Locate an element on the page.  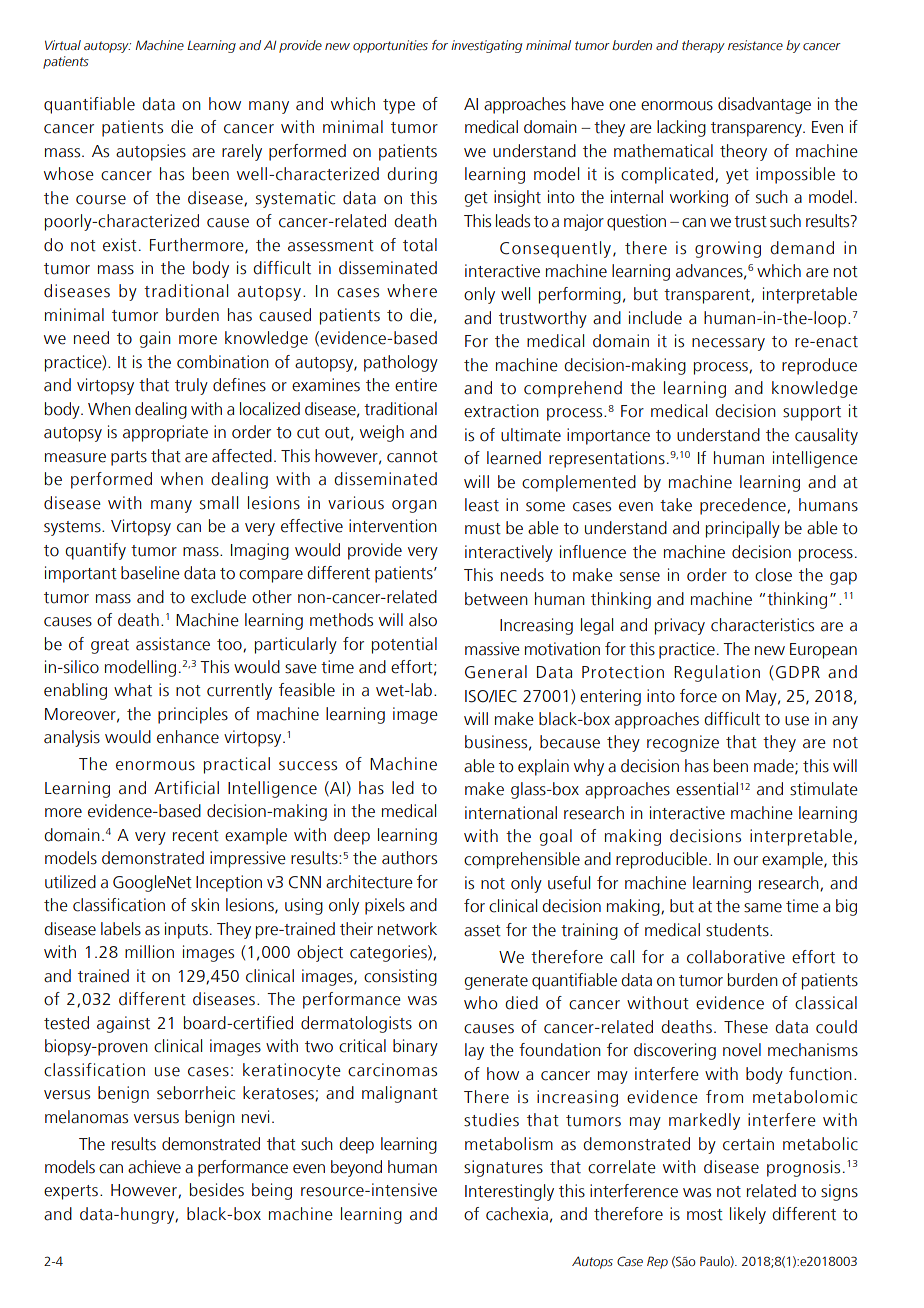
disadvantage is located at coordinates (764, 105).
